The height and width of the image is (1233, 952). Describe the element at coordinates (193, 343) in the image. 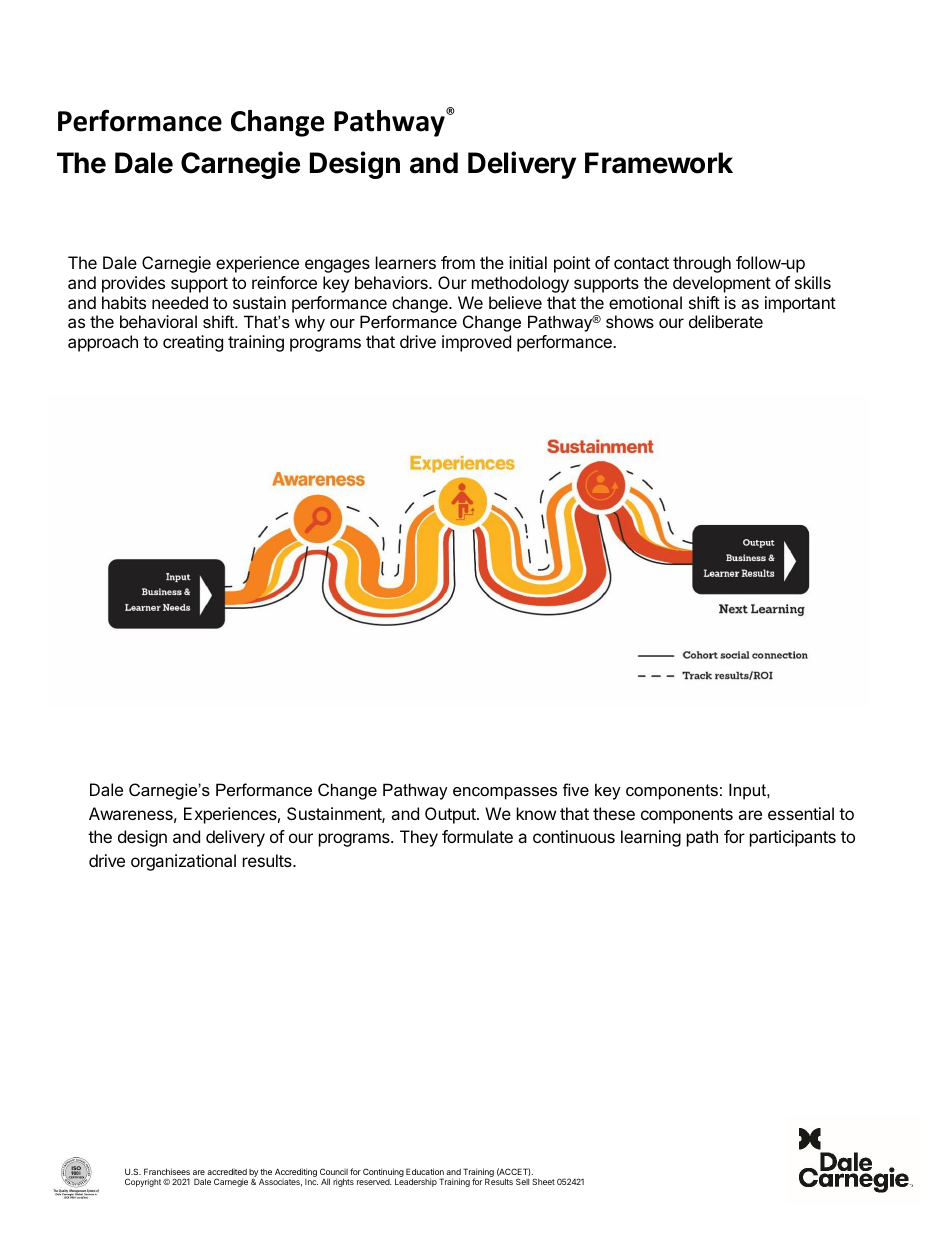

I see `creating` at that location.
